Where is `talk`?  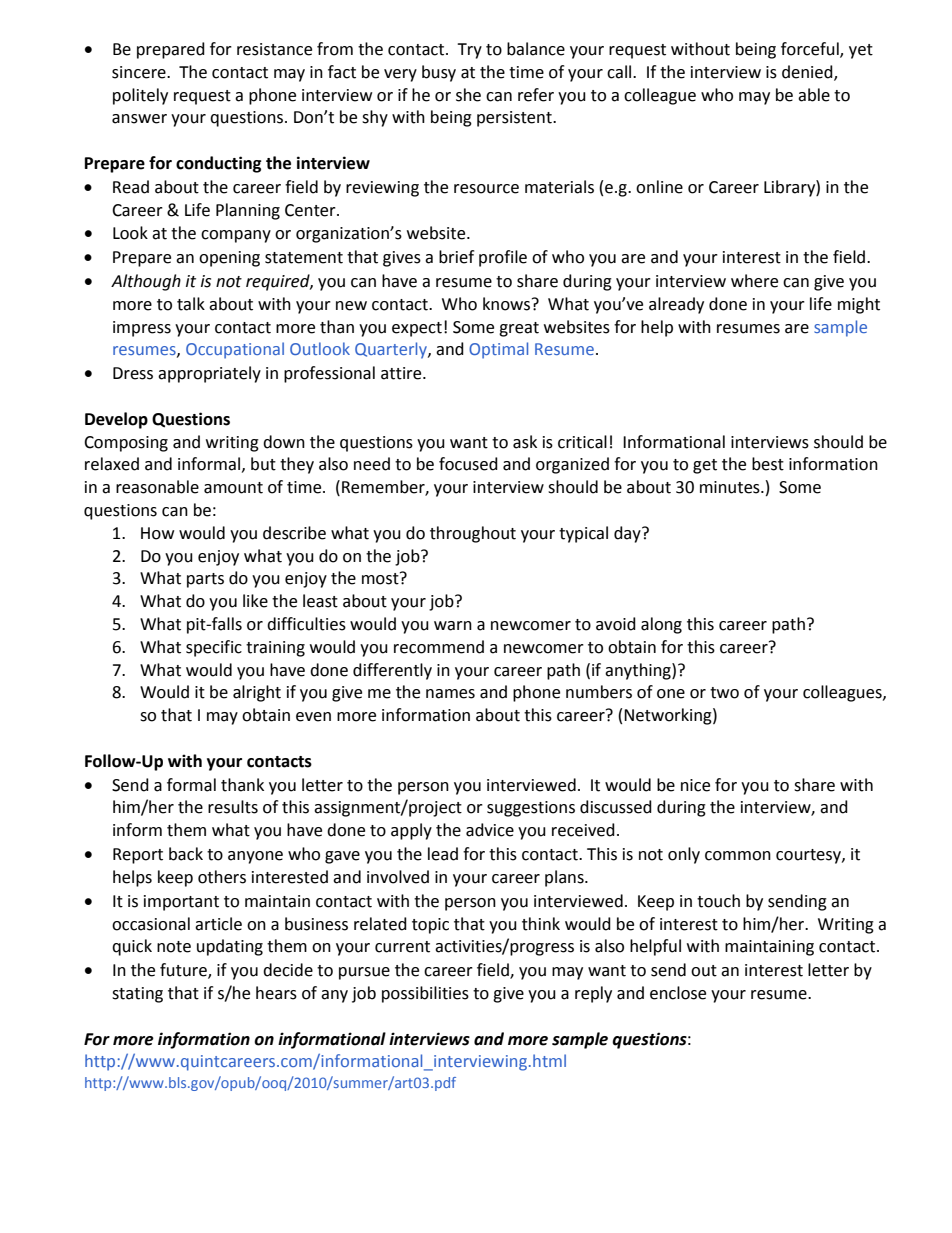 talk is located at coordinates (191, 304).
